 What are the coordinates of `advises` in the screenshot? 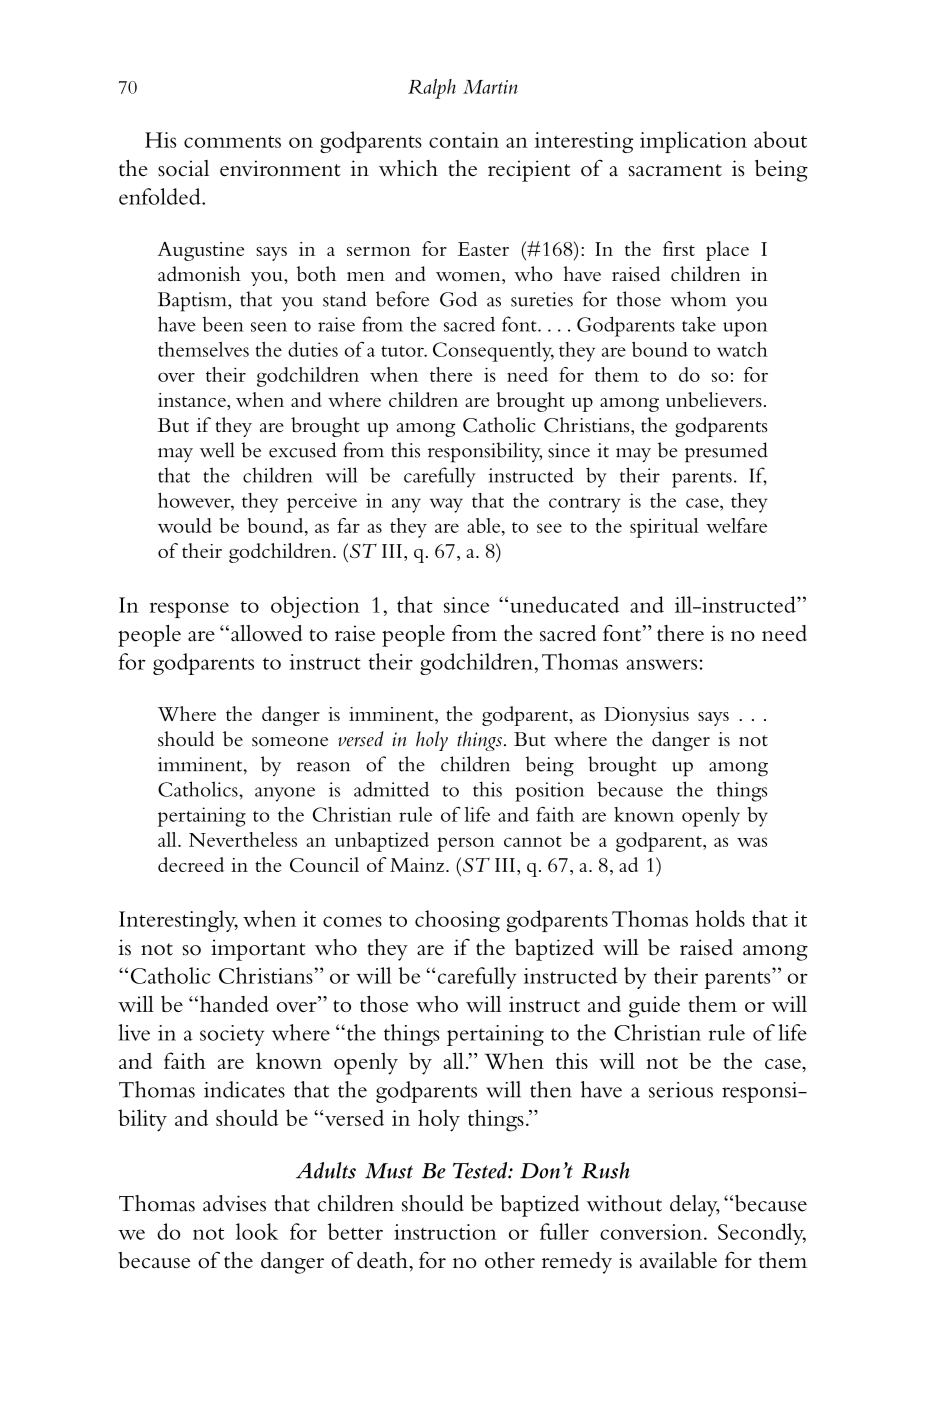 It's located at (234, 1203).
